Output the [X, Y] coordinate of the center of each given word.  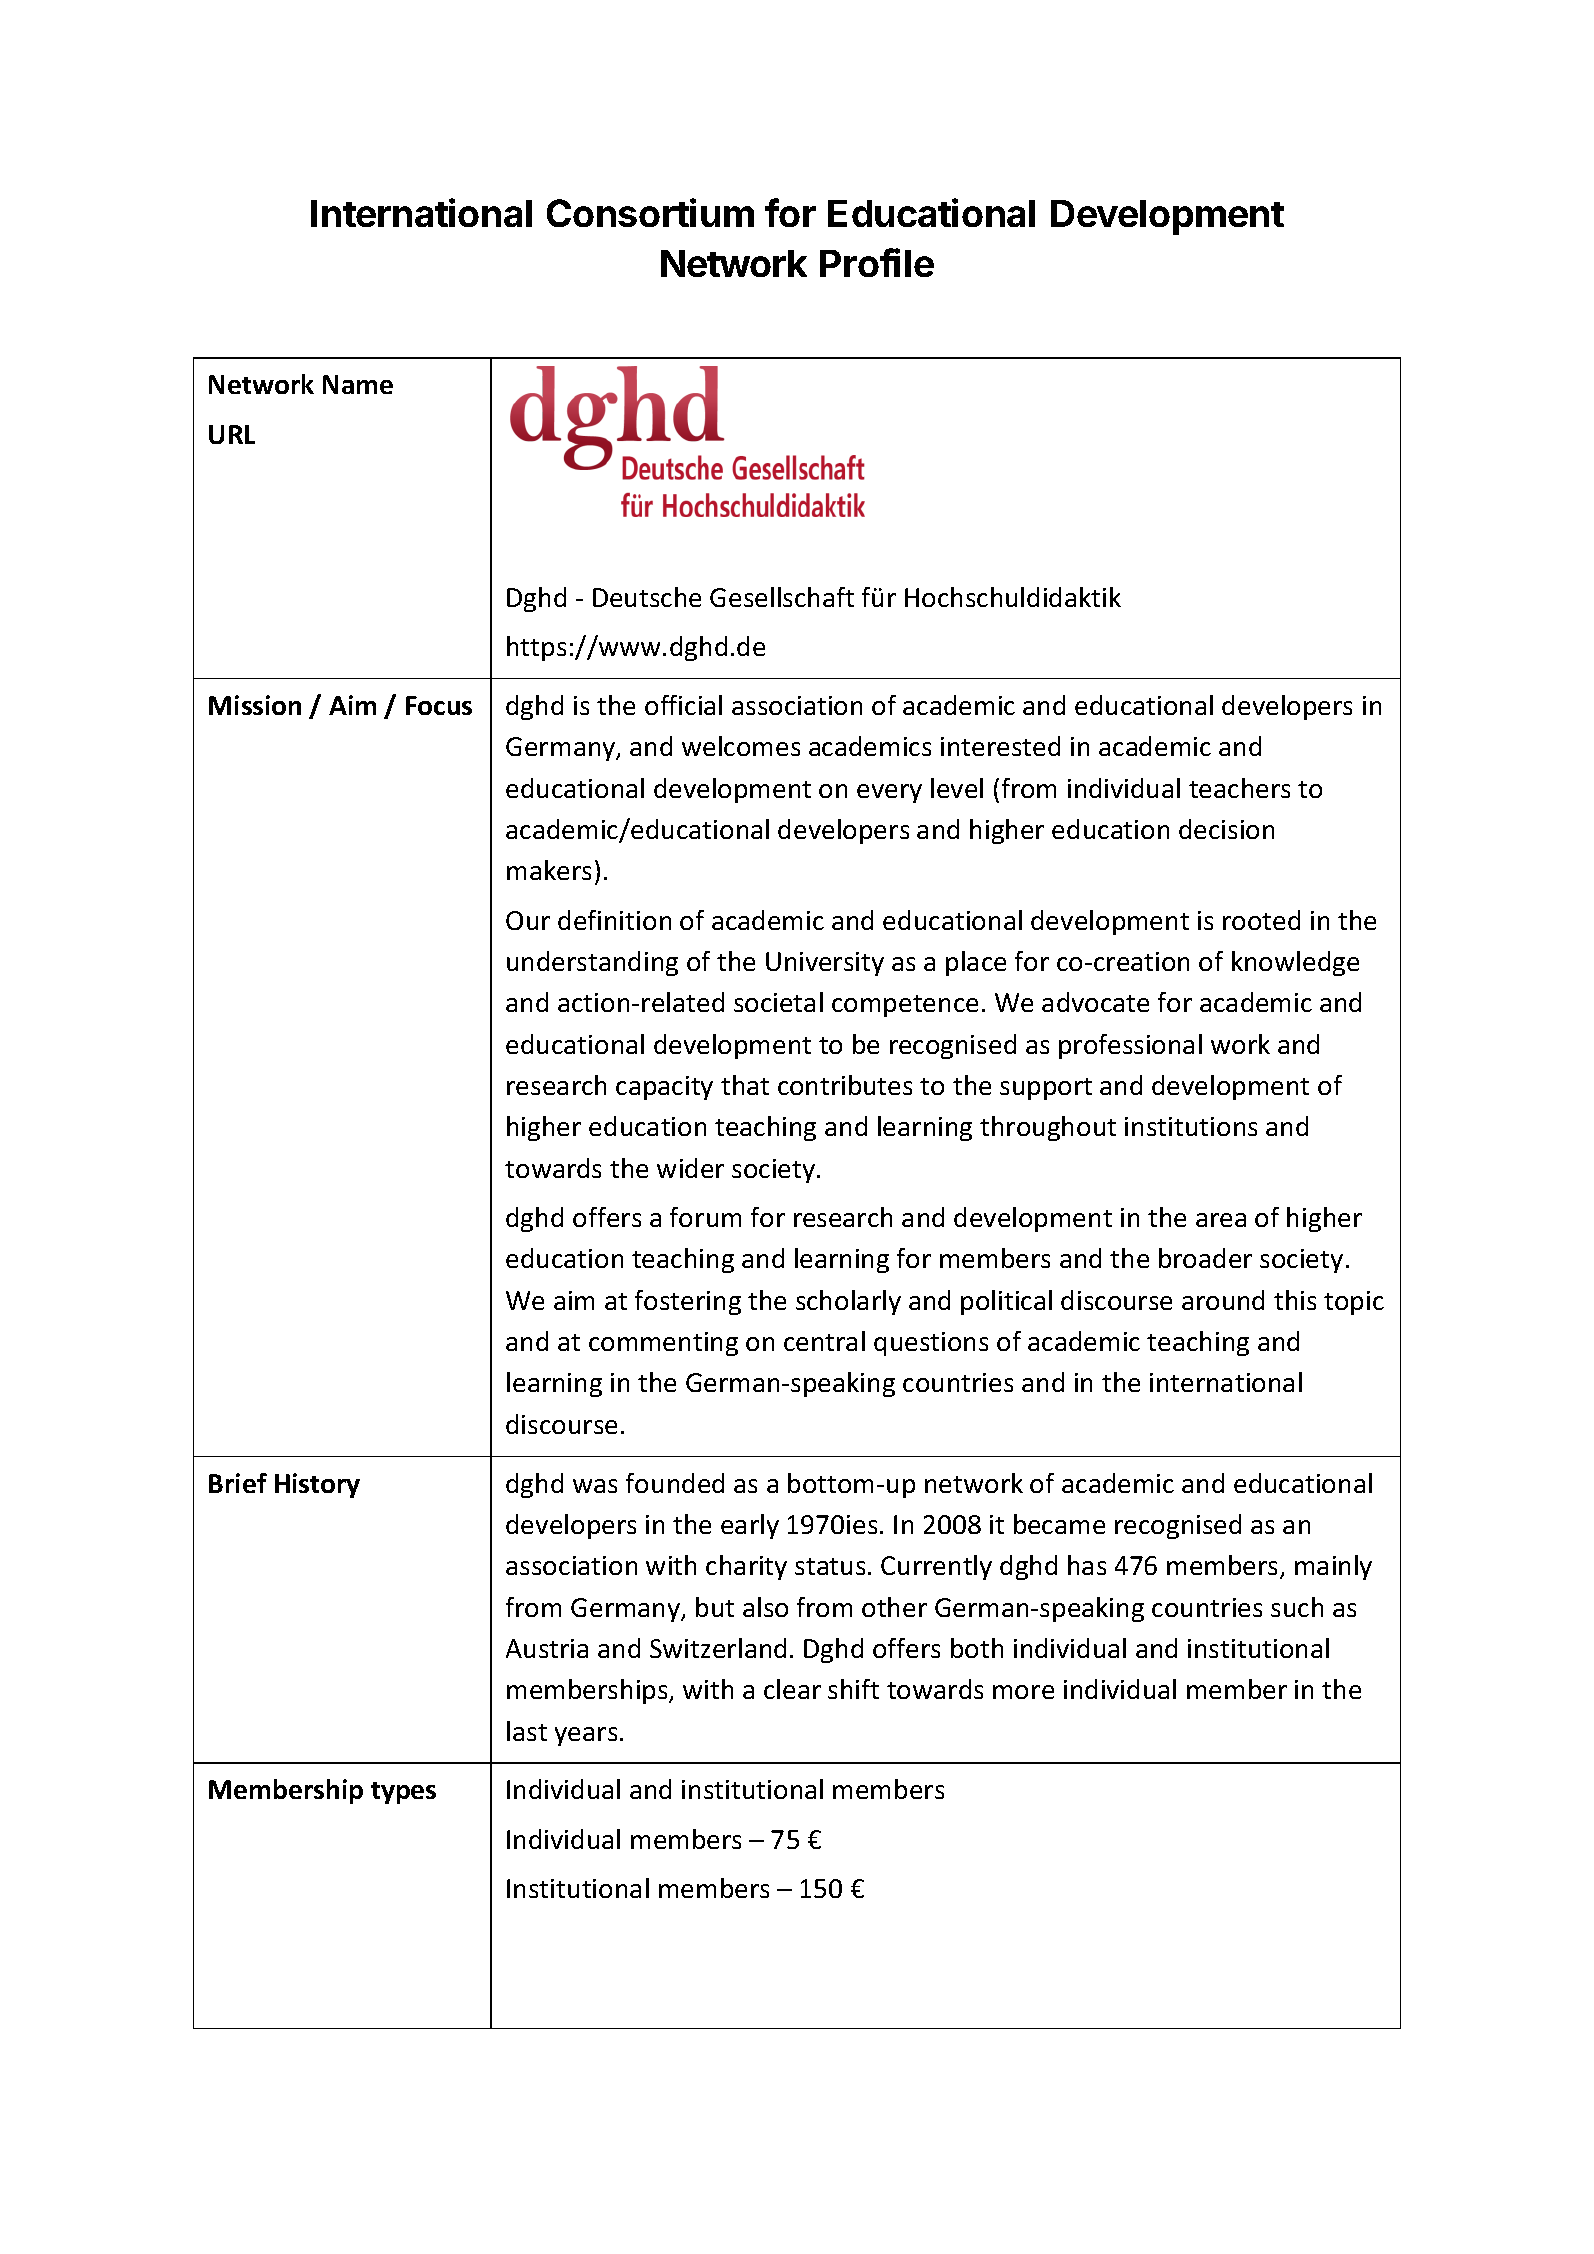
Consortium [650, 212]
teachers [1239, 788]
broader [1205, 1258]
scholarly [848, 1302]
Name [358, 384]
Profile [877, 262]
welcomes [741, 746]
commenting [663, 1344]
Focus [439, 705]
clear [792, 1689]
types [403, 1793]
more [1023, 1692]
